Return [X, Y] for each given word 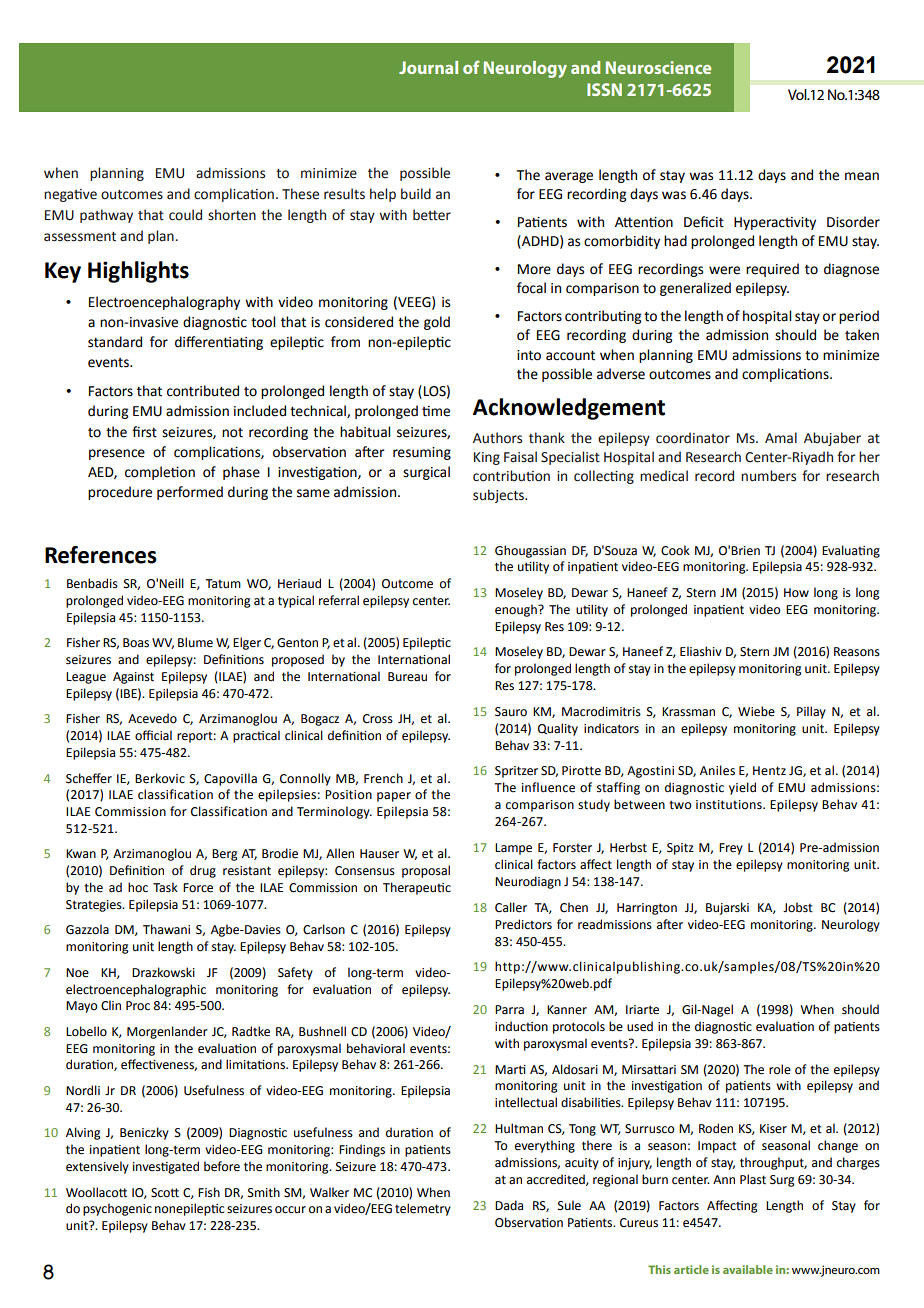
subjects [499, 496]
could [185, 215]
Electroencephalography [164, 303]
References [101, 555]
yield [742, 788]
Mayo [81, 1007]
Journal [428, 67]
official [153, 735]
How [796, 593]
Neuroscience [658, 67]
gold [437, 323]
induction [521, 1026]
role [780, 1069]
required [772, 270]
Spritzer [516, 772]
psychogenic [117, 1209]
